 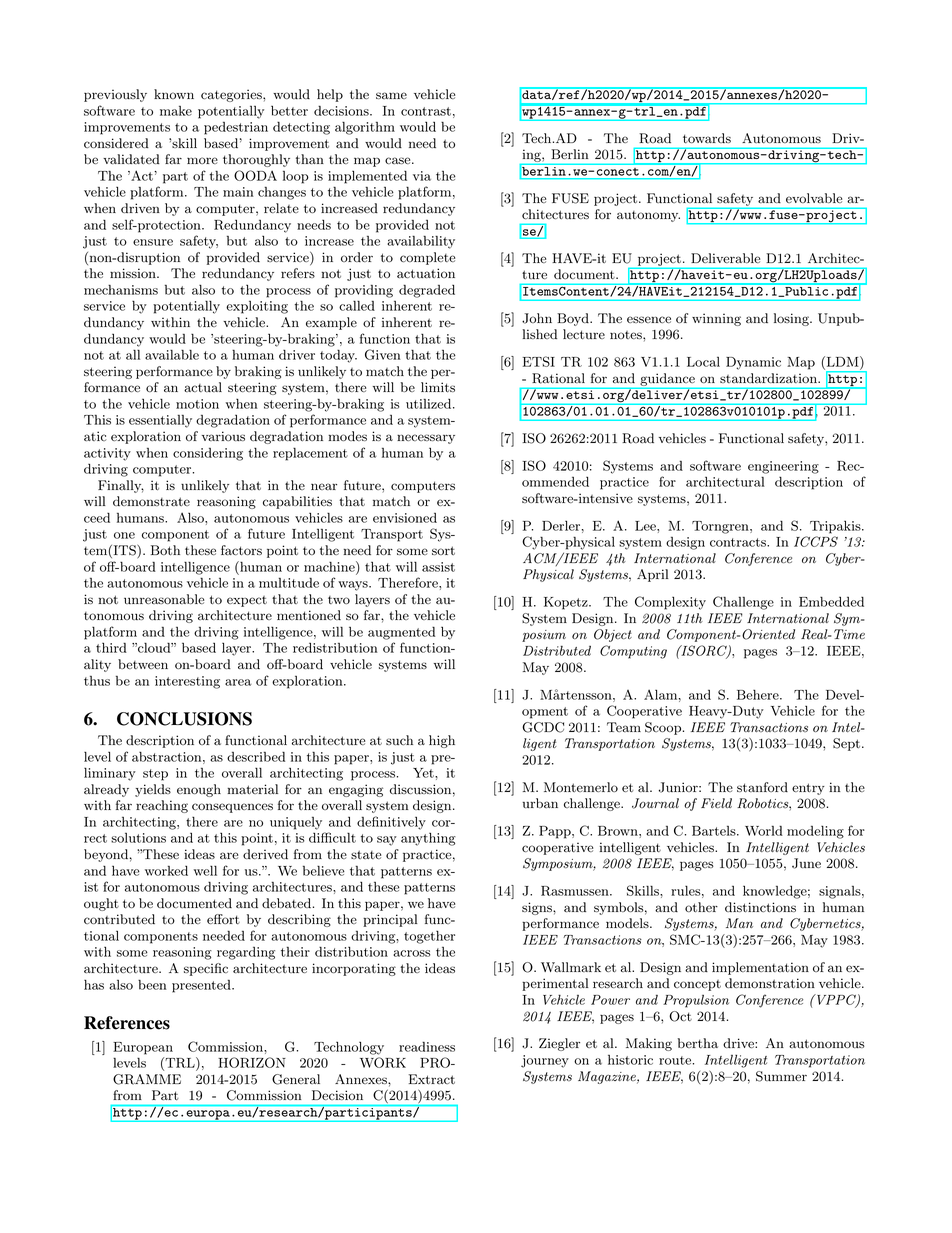 What do you see at coordinates (143, 1048) in the screenshot?
I see `European` at bounding box center [143, 1048].
